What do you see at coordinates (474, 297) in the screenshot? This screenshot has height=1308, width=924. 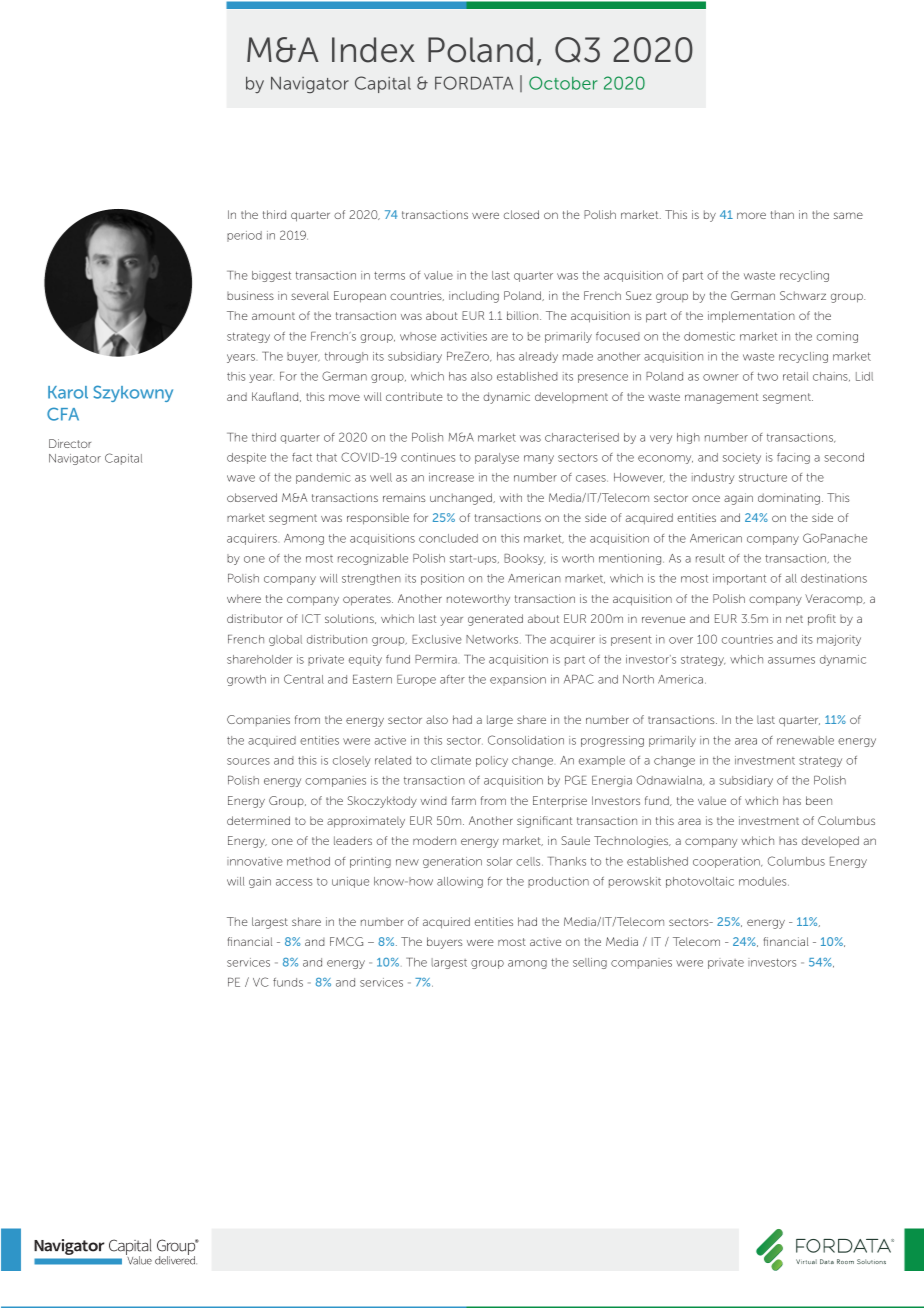 I see `including` at bounding box center [474, 297].
